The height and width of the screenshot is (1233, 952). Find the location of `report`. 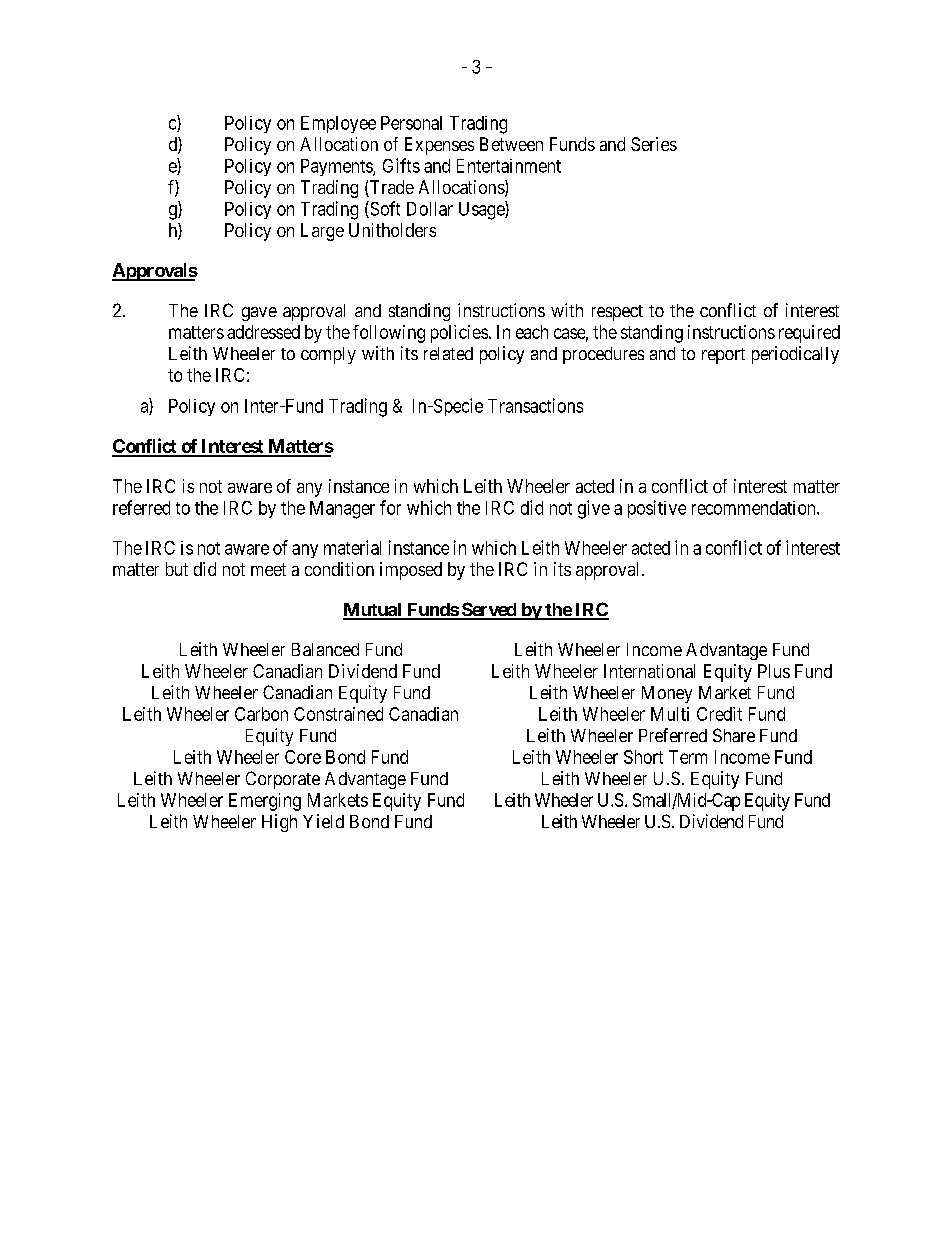

report is located at coordinates (723, 356).
